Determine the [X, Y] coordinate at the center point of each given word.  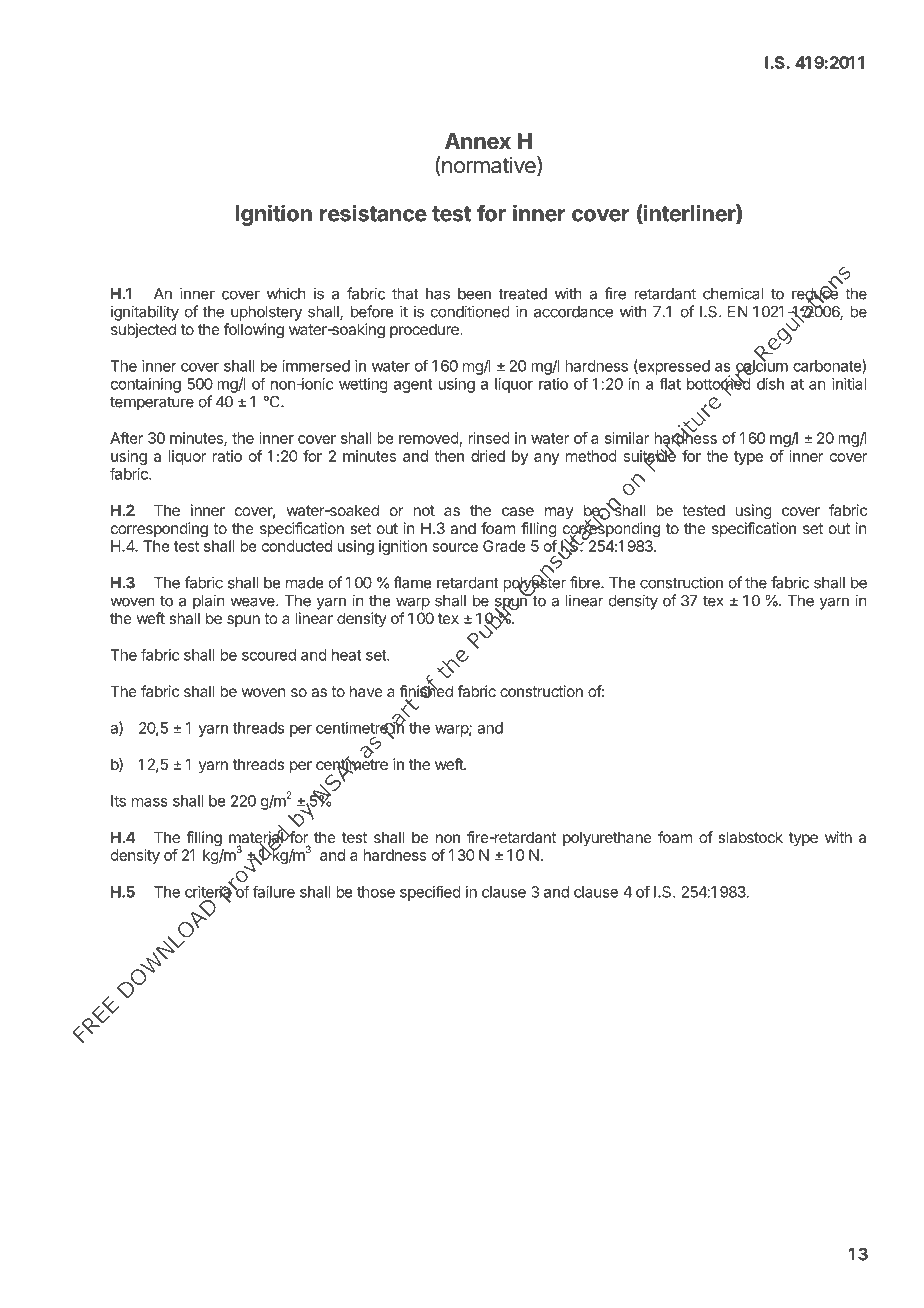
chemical [733, 293]
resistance [373, 213]
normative [490, 166]
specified [430, 893]
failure [274, 891]
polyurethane [607, 839]
